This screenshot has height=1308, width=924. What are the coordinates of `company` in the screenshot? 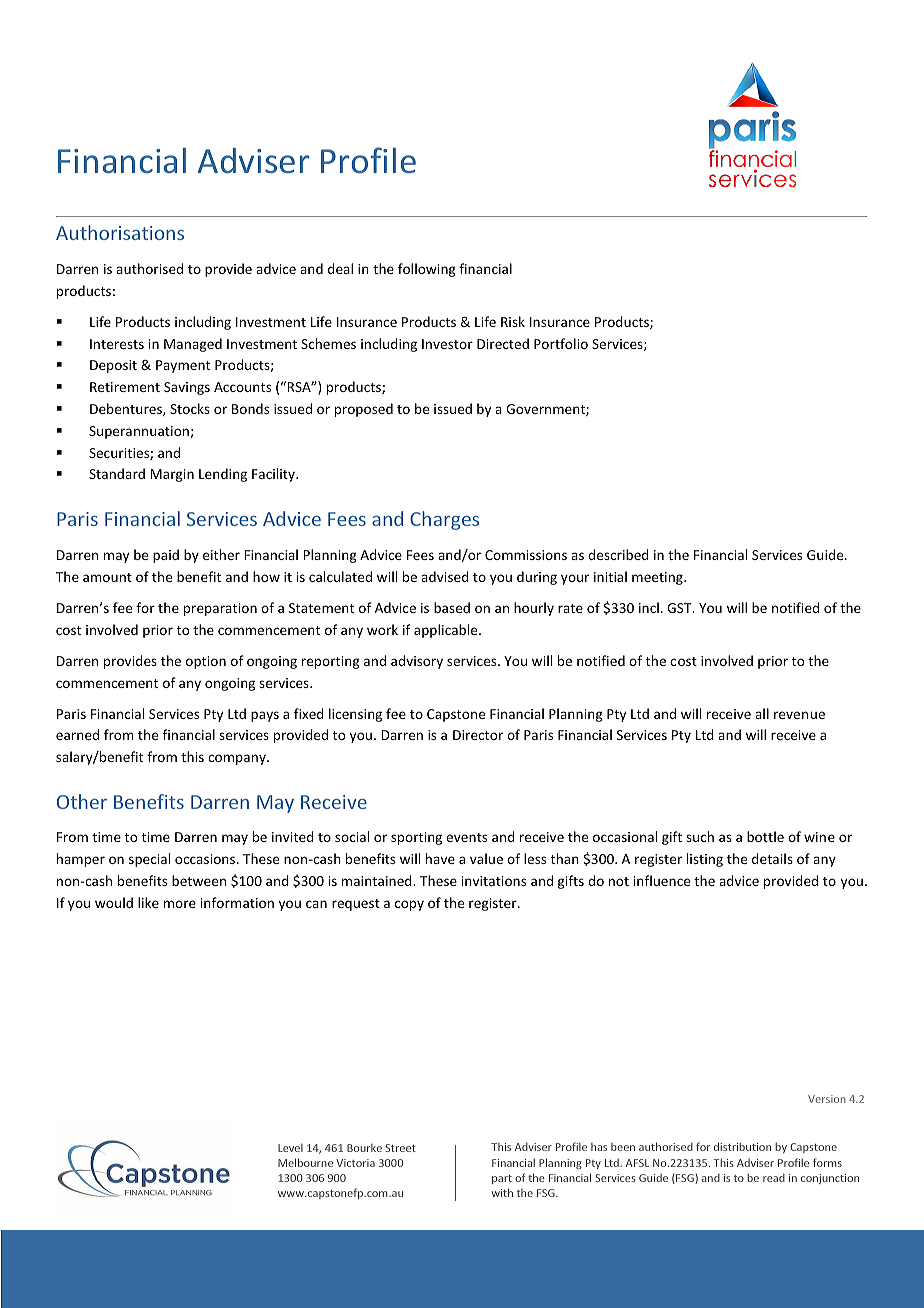 It's located at (238, 759).
